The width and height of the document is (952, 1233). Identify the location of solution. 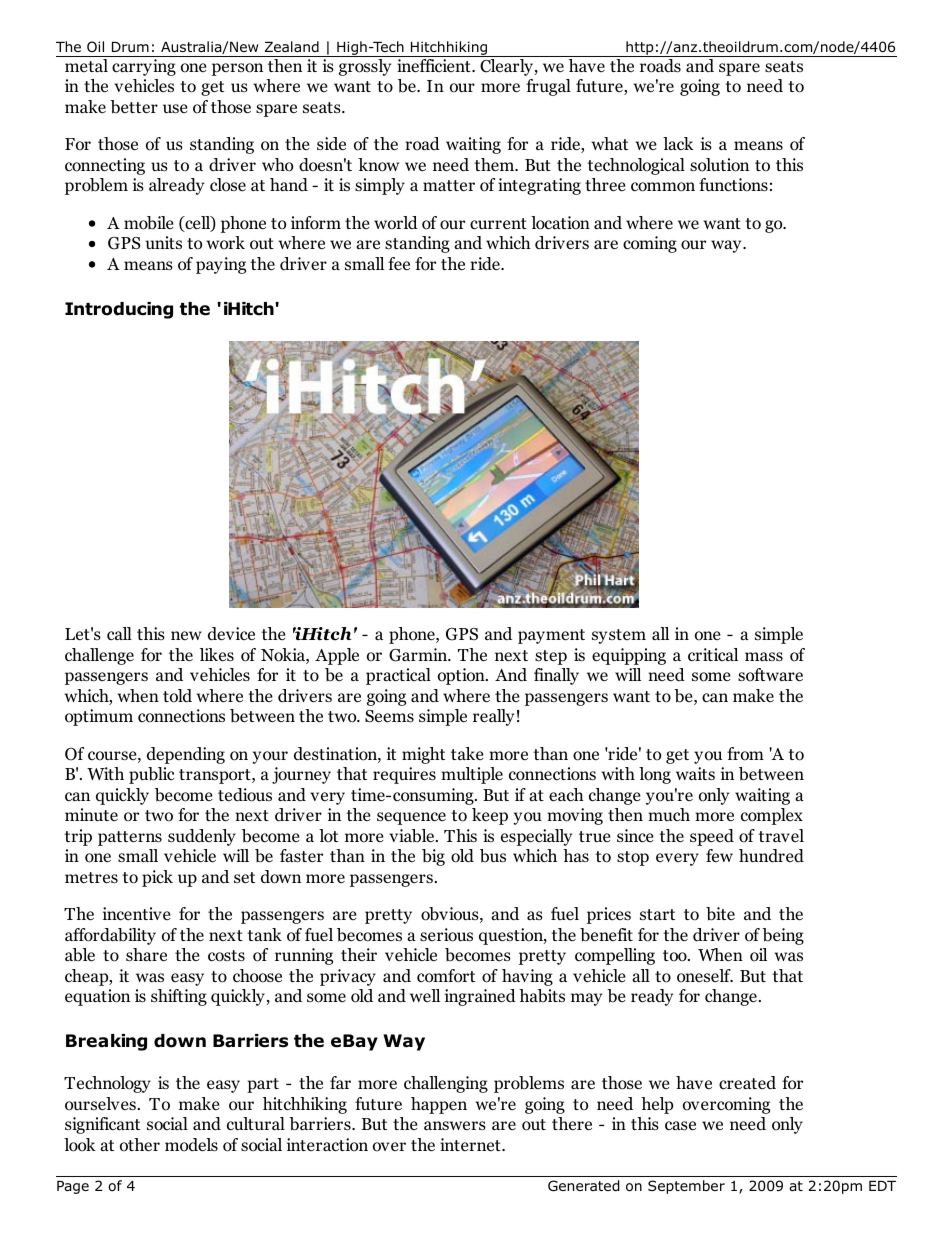
(719, 165).
